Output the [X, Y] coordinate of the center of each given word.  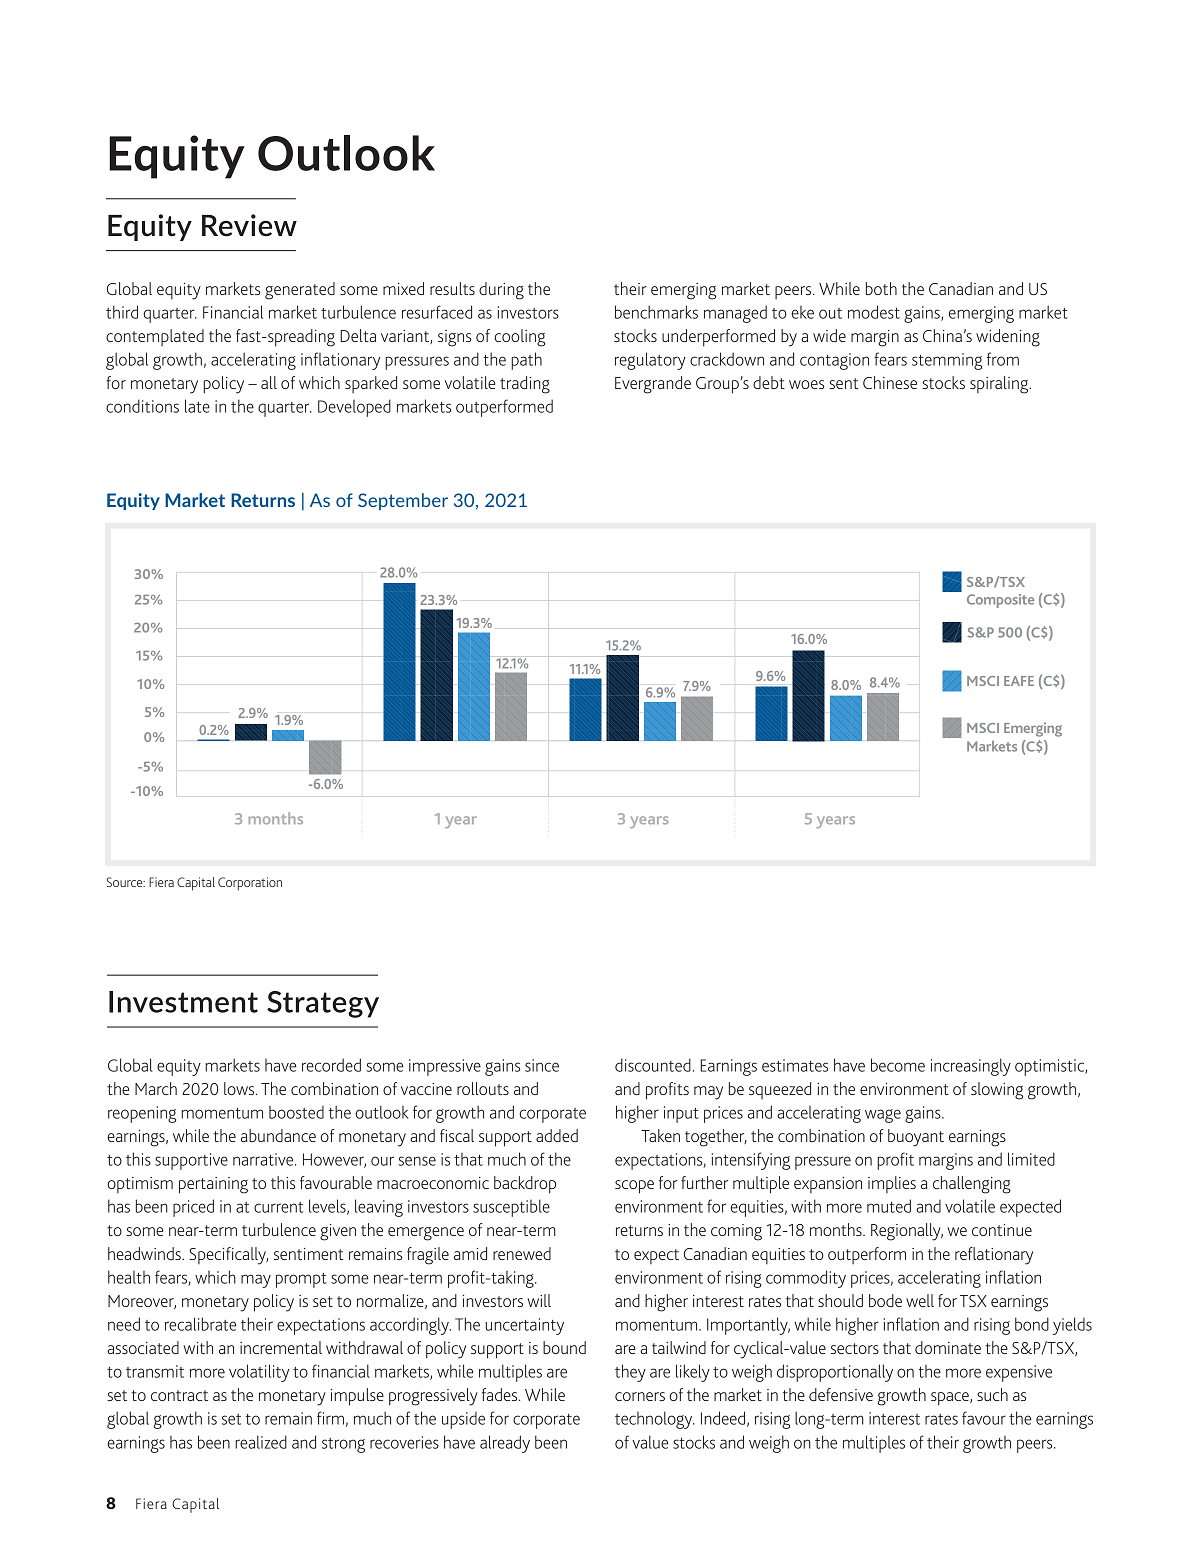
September [403, 501]
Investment [183, 1002]
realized [261, 1442]
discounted [653, 1065]
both [881, 288]
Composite [1000, 601]
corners [640, 1396]
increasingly [971, 1067]
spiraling [1000, 385]
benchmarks [656, 312]
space [951, 1399]
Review [249, 225]
